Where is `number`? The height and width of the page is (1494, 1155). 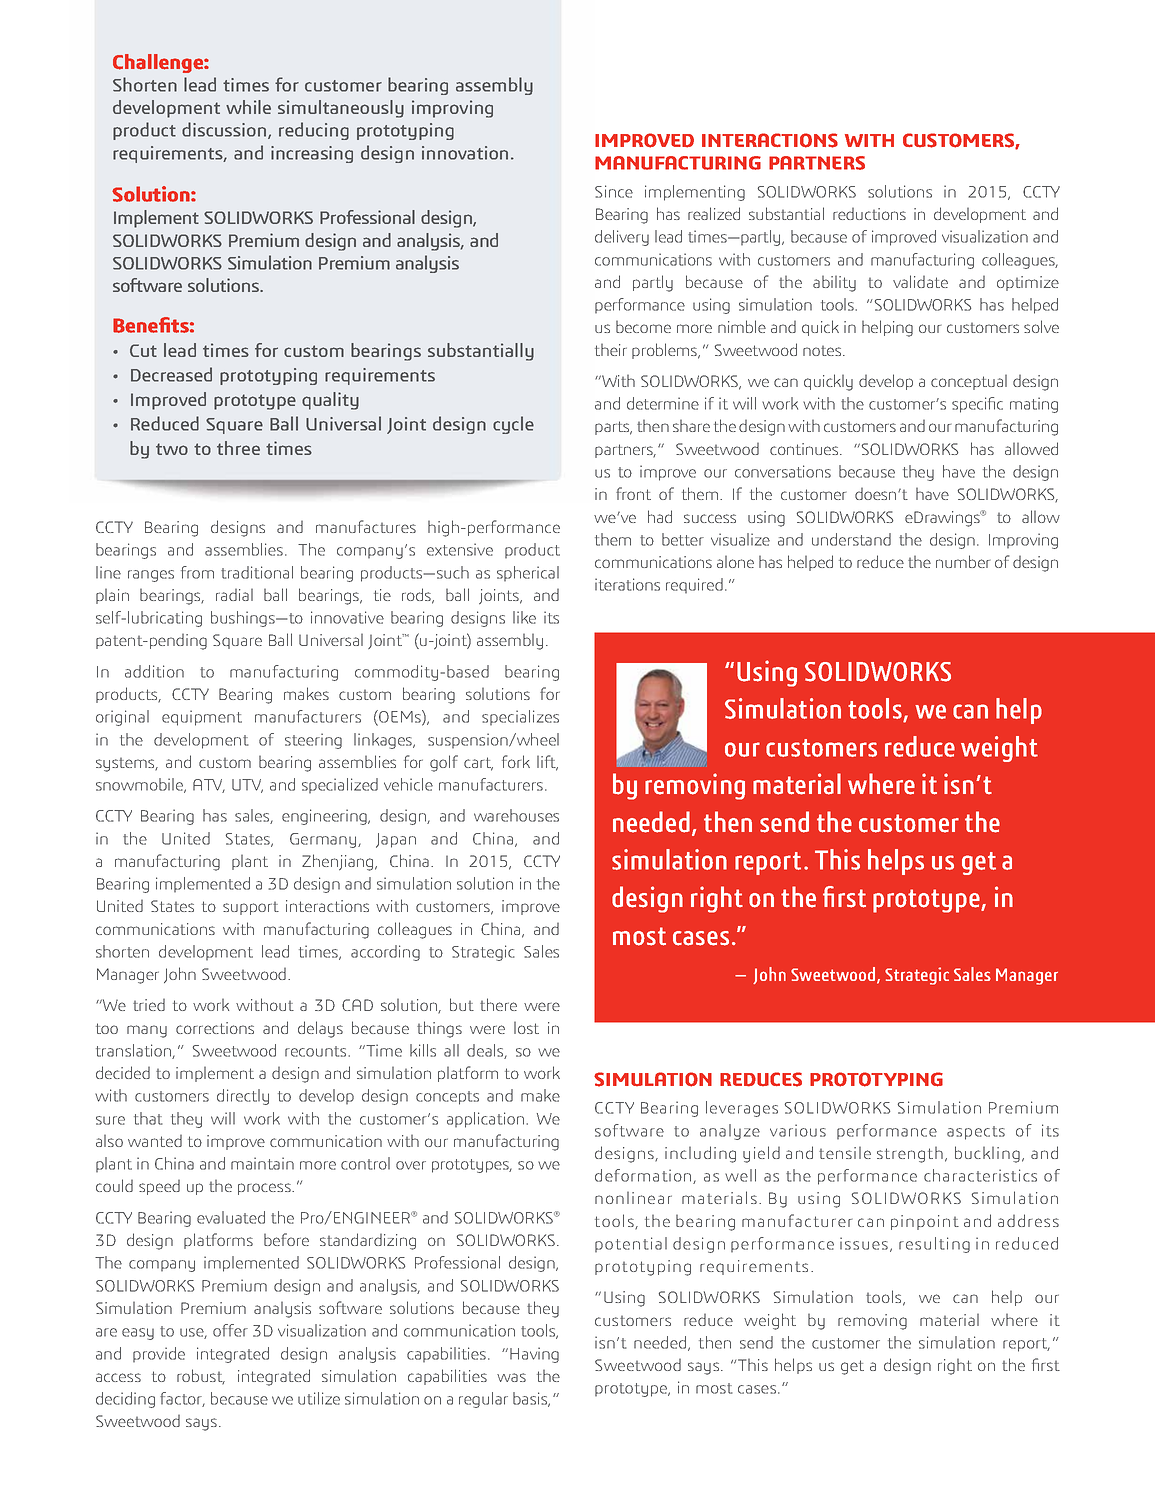 number is located at coordinates (963, 561).
